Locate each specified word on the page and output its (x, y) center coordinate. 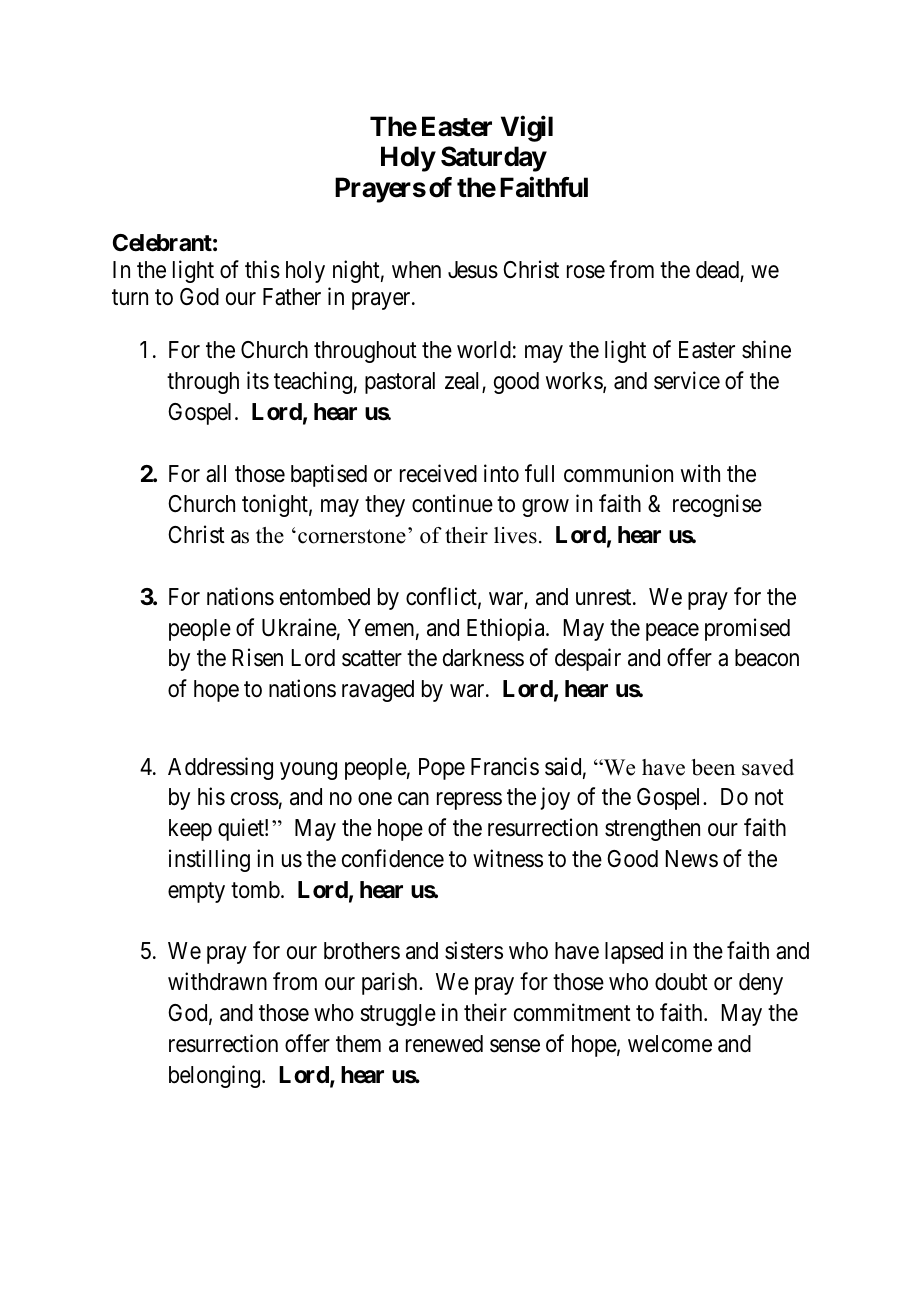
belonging (216, 1076)
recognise (717, 506)
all (216, 474)
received (438, 473)
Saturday (494, 159)
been (713, 767)
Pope (442, 769)
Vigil (527, 129)
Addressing (220, 768)
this (262, 269)
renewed (444, 1044)
